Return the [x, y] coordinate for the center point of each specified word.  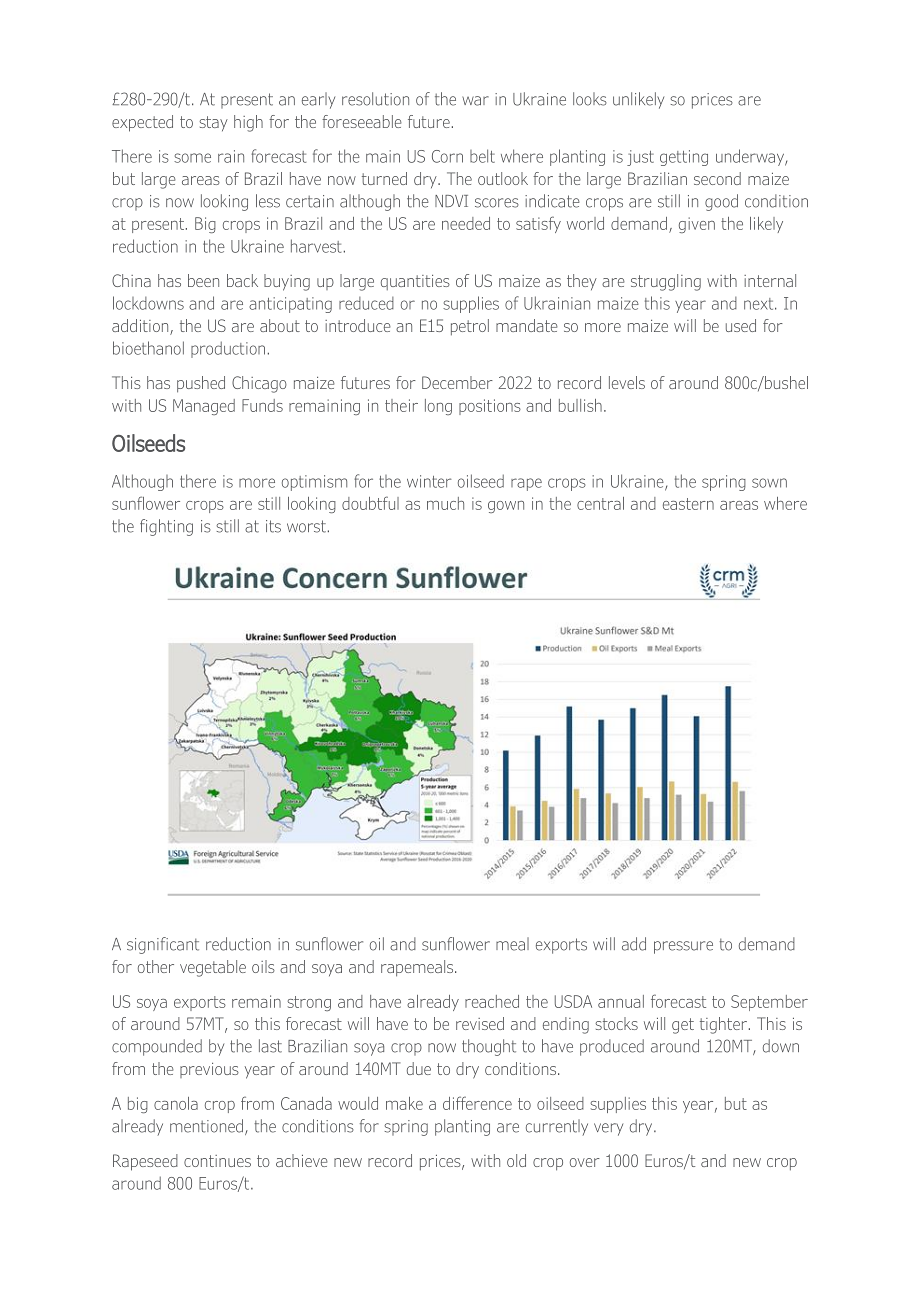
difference [477, 1103]
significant [163, 945]
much [445, 503]
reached [492, 1001]
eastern [688, 504]
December [457, 382]
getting [684, 158]
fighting [166, 527]
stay [213, 124]
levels [627, 382]
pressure [683, 947]
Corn [447, 156]
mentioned [206, 1126]
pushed [201, 384]
